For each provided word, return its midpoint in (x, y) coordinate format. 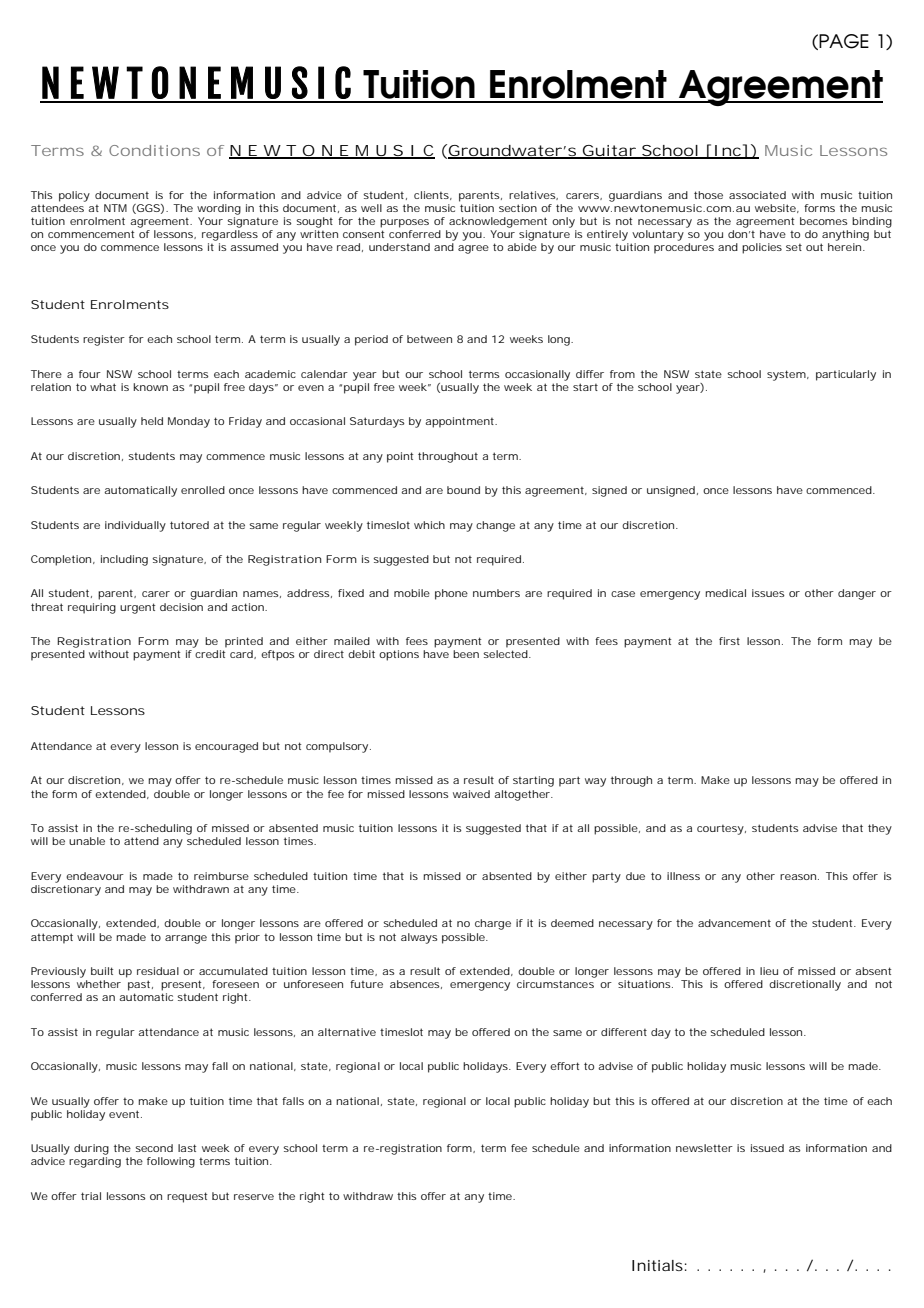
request (187, 1197)
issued (767, 1148)
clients (433, 195)
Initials (659, 1265)
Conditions (154, 150)
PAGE (844, 41)
